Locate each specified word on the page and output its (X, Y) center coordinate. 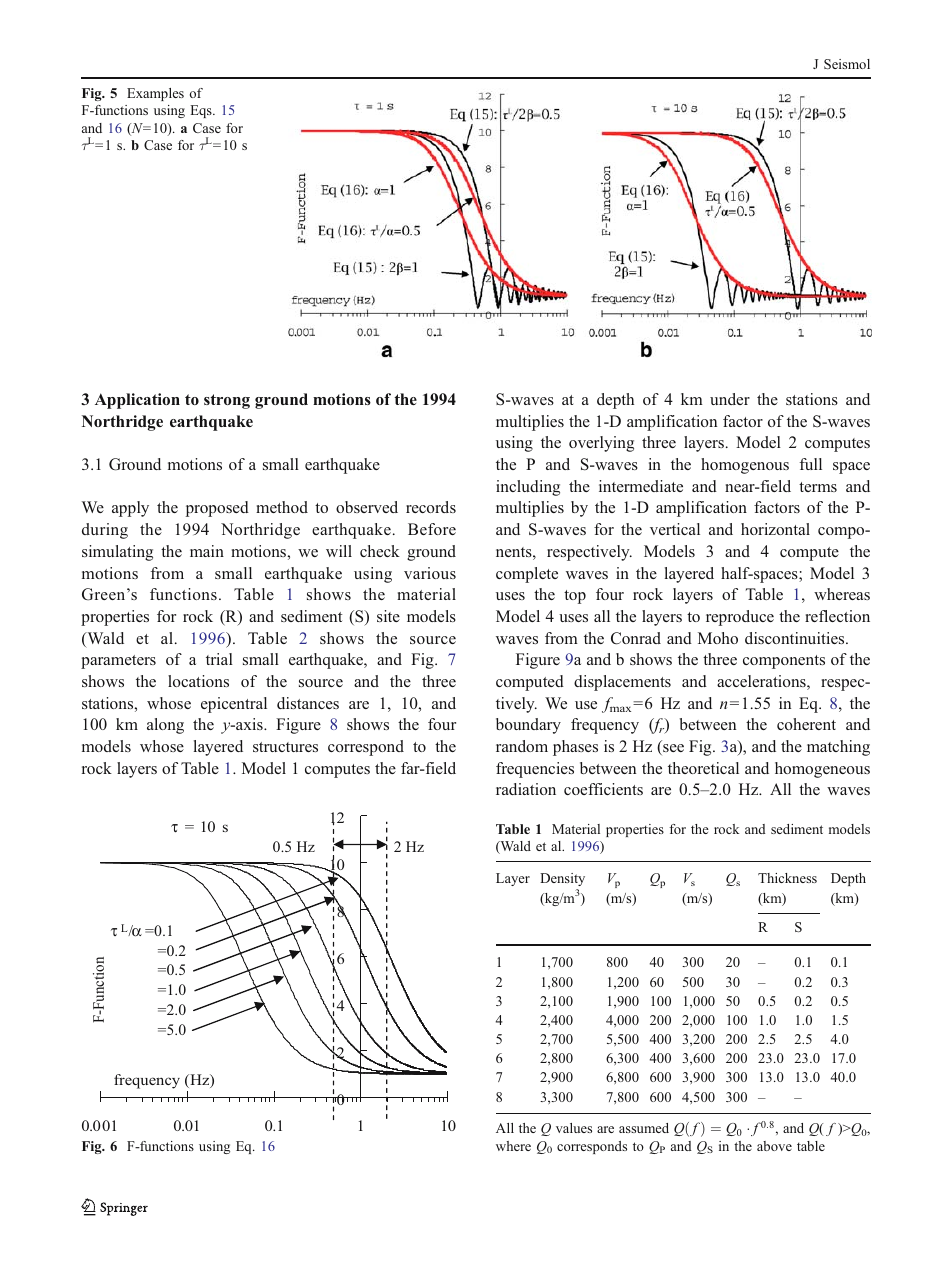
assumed (644, 1128)
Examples (155, 94)
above (774, 1146)
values (574, 1128)
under (730, 399)
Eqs (202, 111)
